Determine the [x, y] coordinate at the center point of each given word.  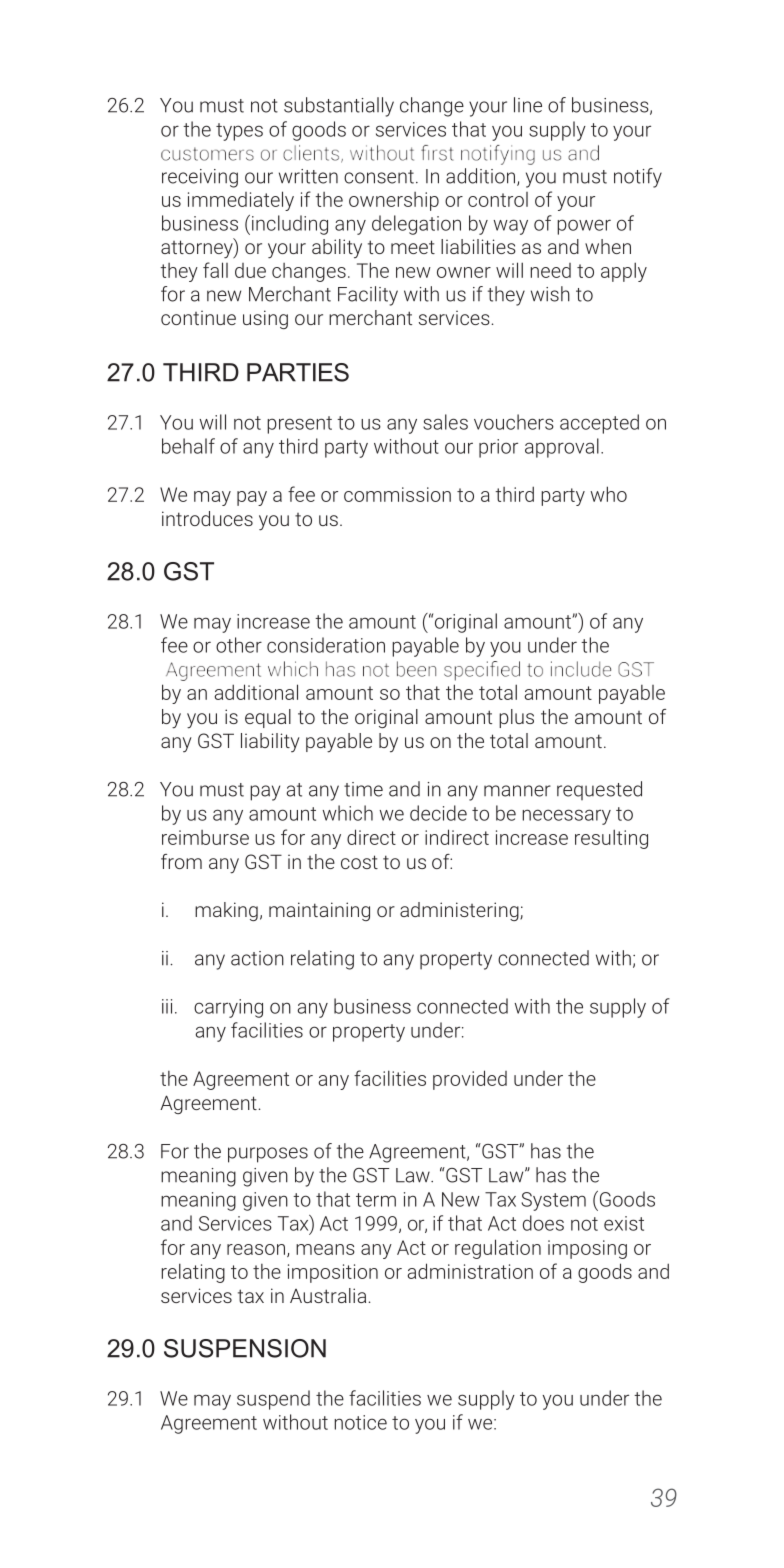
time [363, 789]
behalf [188, 446]
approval [562, 448]
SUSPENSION [245, 1348]
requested [599, 790]
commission [397, 494]
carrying [228, 1008]
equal [268, 718]
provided [470, 1080]
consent [379, 177]
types [239, 132]
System [553, 1201]
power [584, 227]
